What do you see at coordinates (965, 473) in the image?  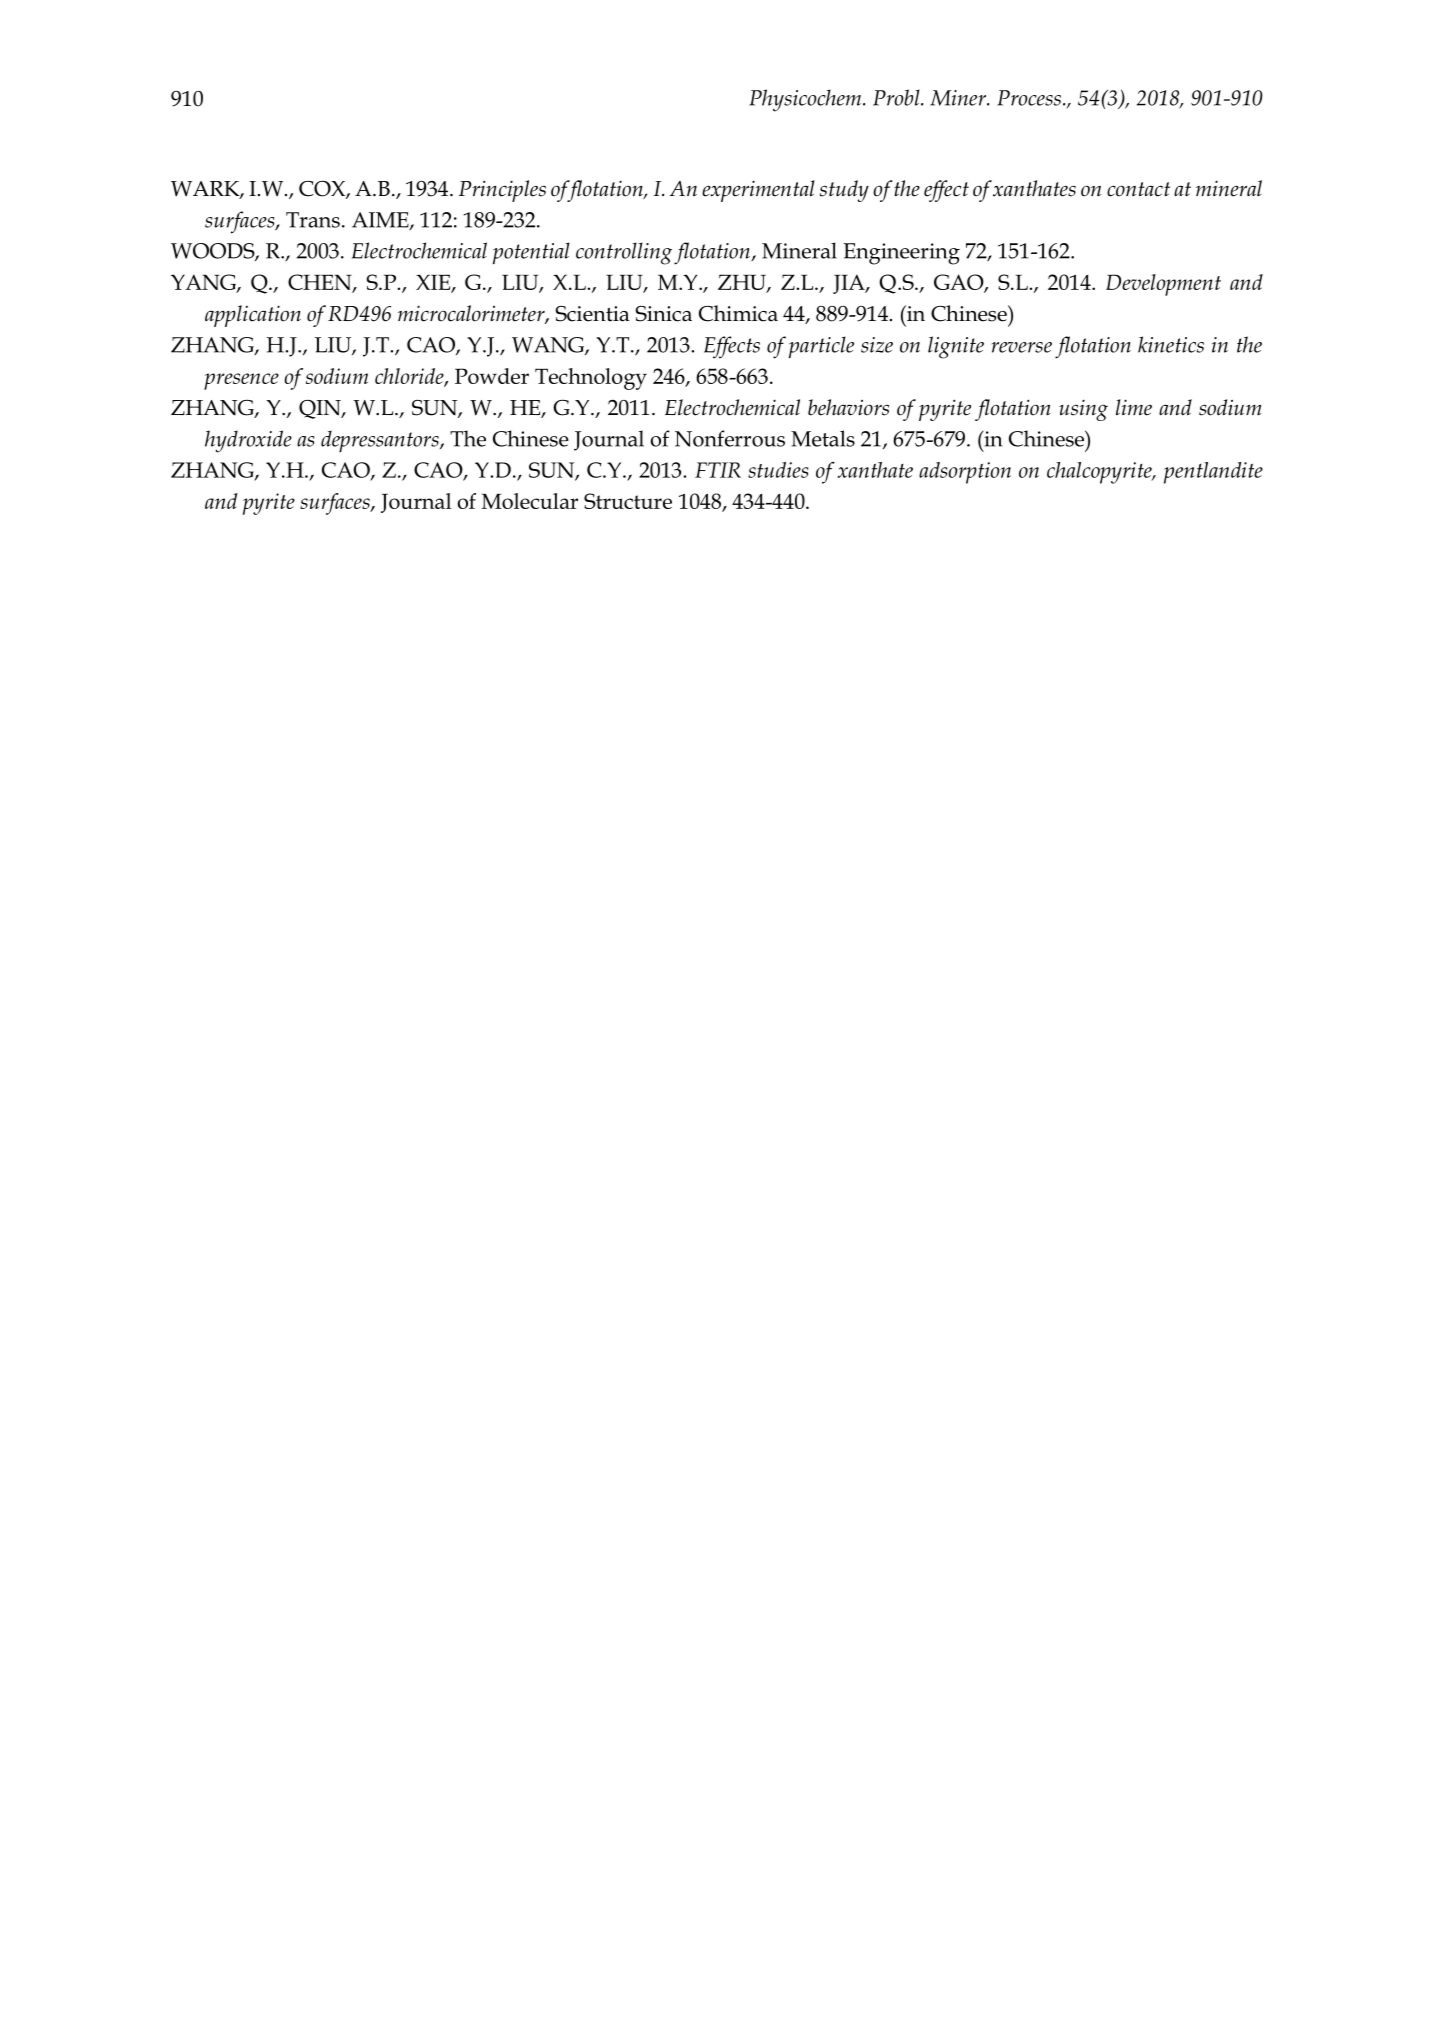 I see `adsorption` at bounding box center [965, 473].
